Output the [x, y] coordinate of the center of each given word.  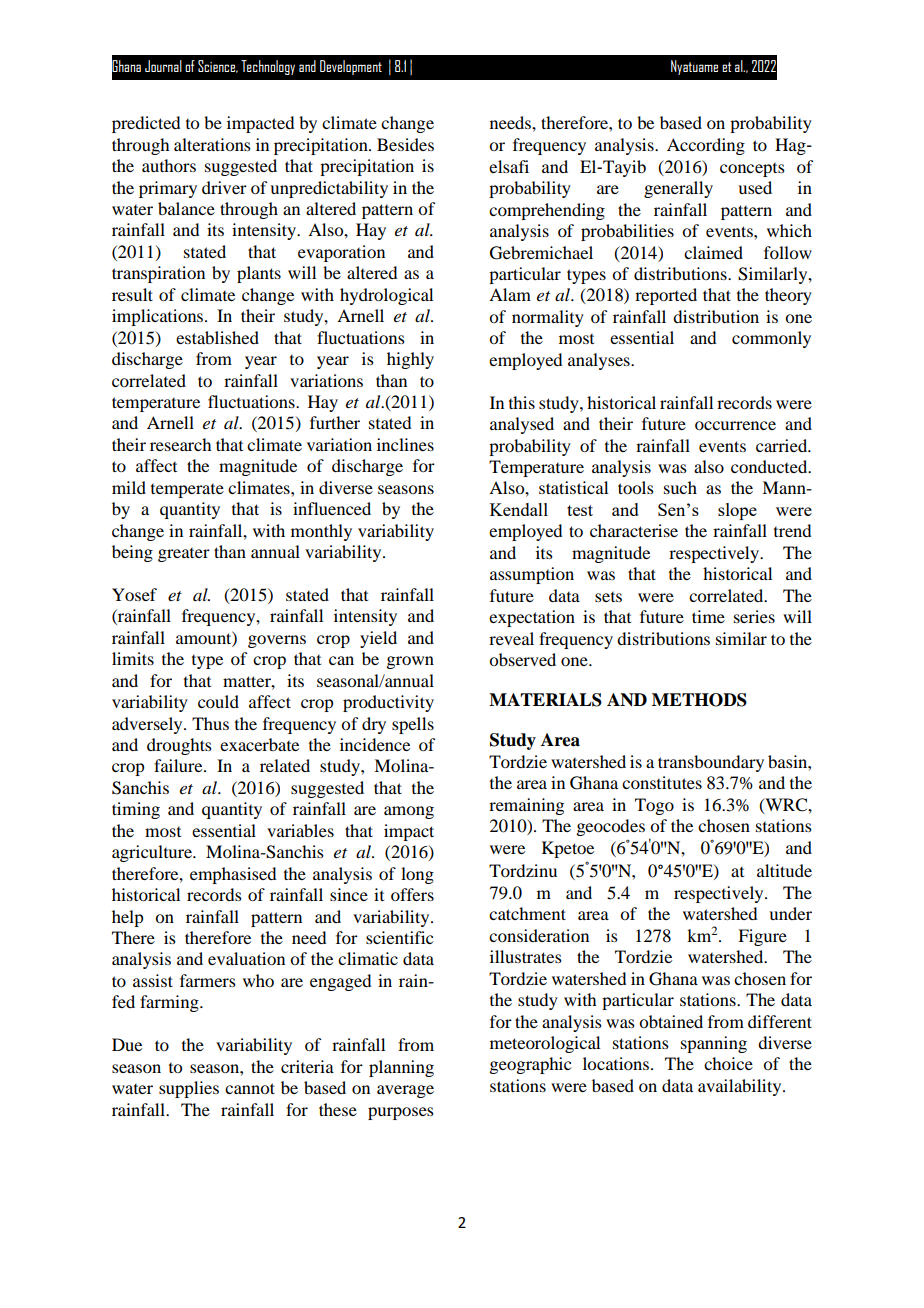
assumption [532, 575]
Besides [405, 144]
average [405, 1091]
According [706, 146]
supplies [189, 1089]
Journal [163, 66]
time [708, 616]
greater [184, 555]
